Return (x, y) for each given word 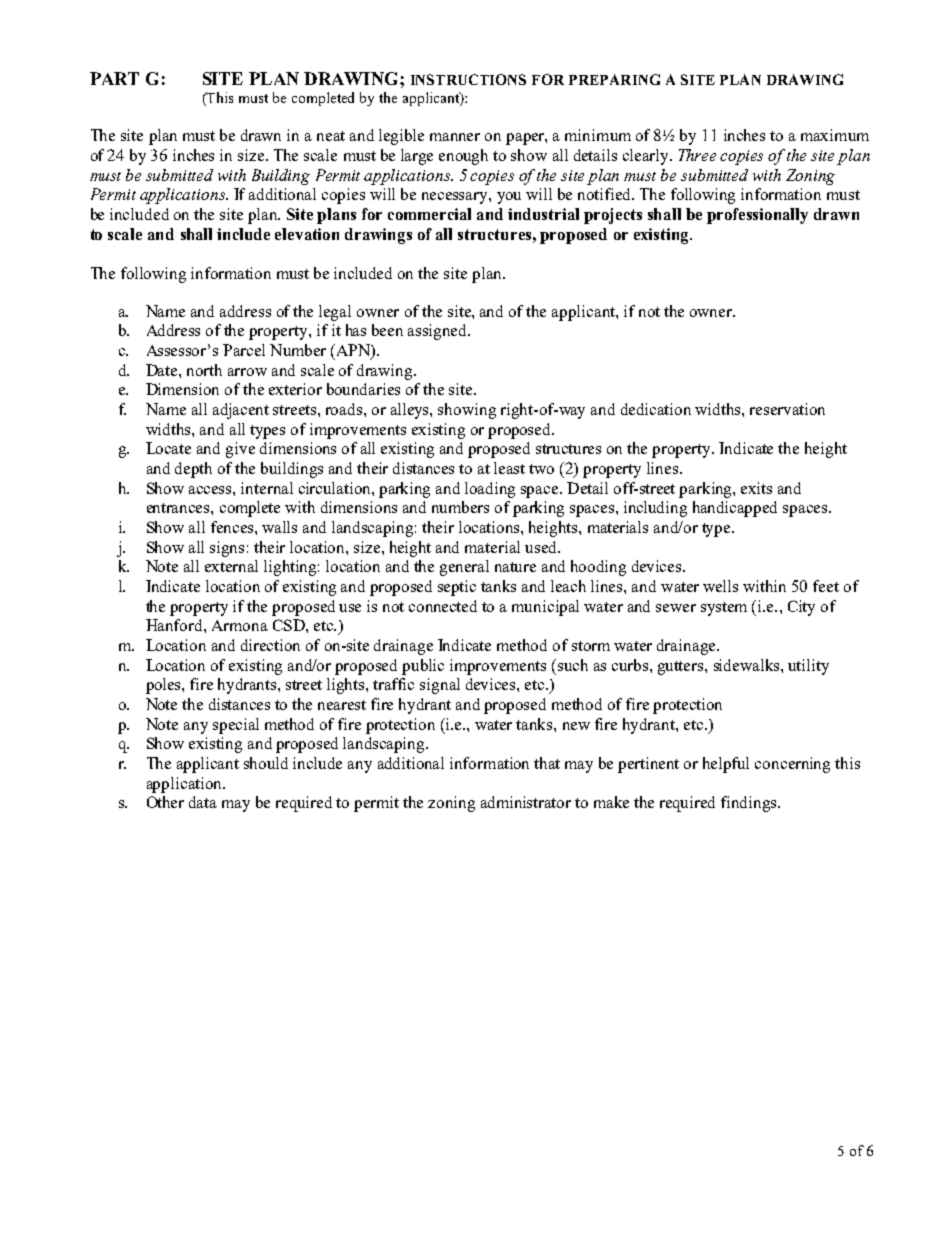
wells (720, 586)
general (464, 568)
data (203, 802)
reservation (787, 409)
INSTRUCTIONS (468, 79)
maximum (835, 135)
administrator (526, 802)
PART (114, 78)
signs (227, 549)
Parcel (244, 350)
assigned (439, 332)
